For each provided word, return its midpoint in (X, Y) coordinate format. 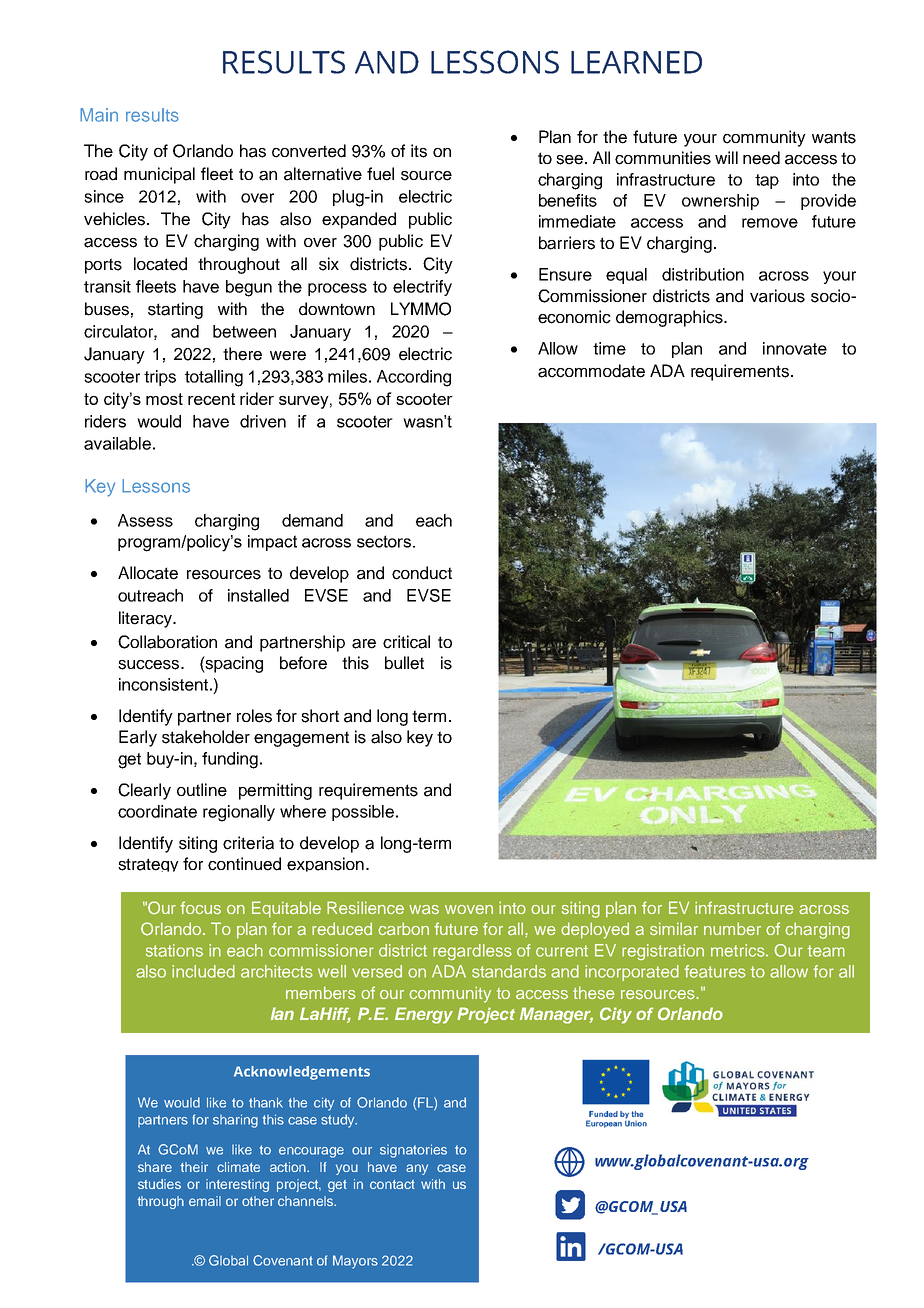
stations (174, 950)
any (417, 1169)
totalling (214, 378)
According (414, 378)
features (715, 971)
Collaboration (167, 642)
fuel (380, 174)
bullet (404, 663)
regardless (472, 952)
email (205, 1201)
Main (99, 115)
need (761, 158)
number (732, 928)
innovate (795, 348)
